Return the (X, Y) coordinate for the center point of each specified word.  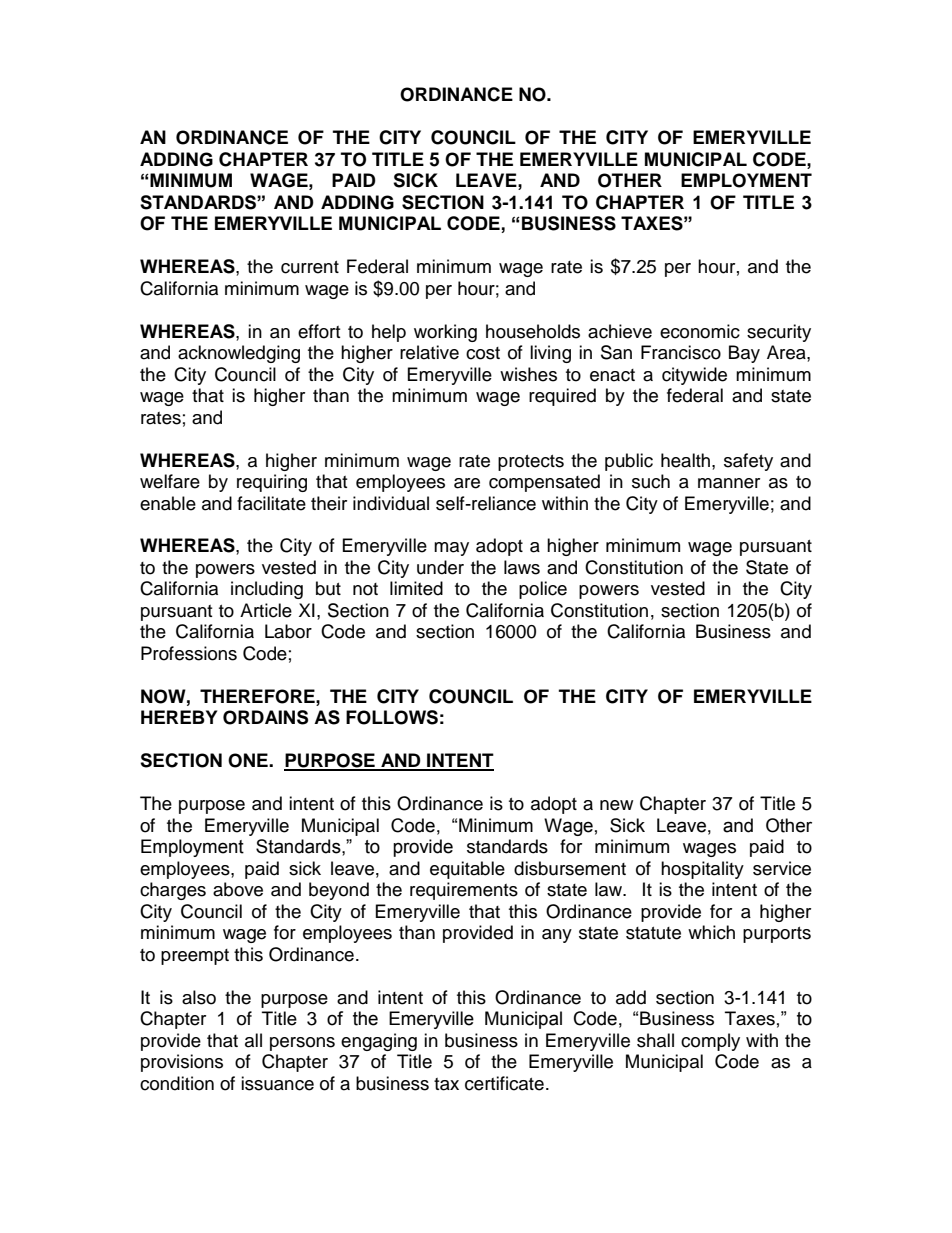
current (310, 267)
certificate (504, 1083)
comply (710, 1042)
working (445, 333)
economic (700, 331)
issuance (277, 1083)
